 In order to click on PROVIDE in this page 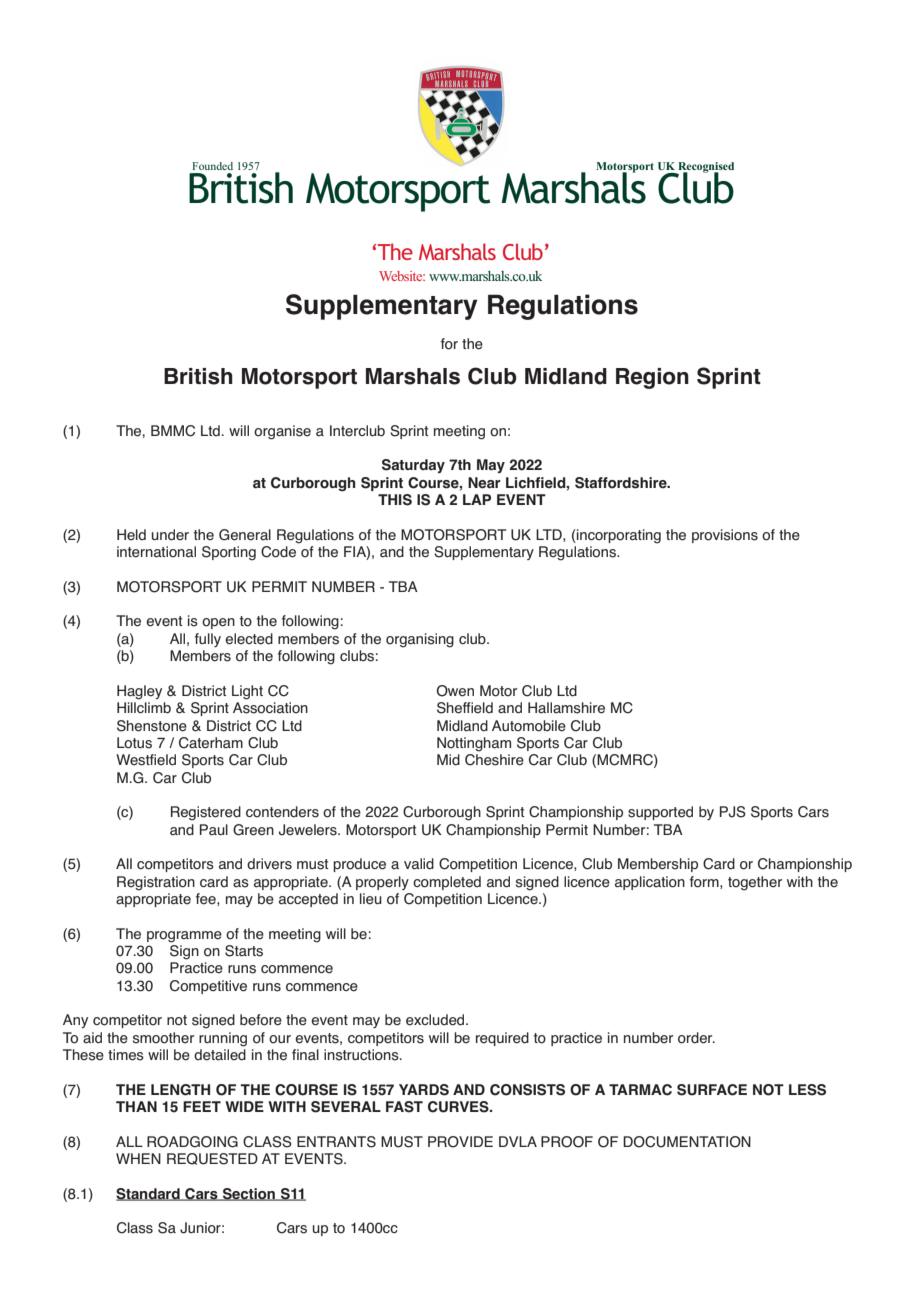, I will do `click(460, 1142)`.
